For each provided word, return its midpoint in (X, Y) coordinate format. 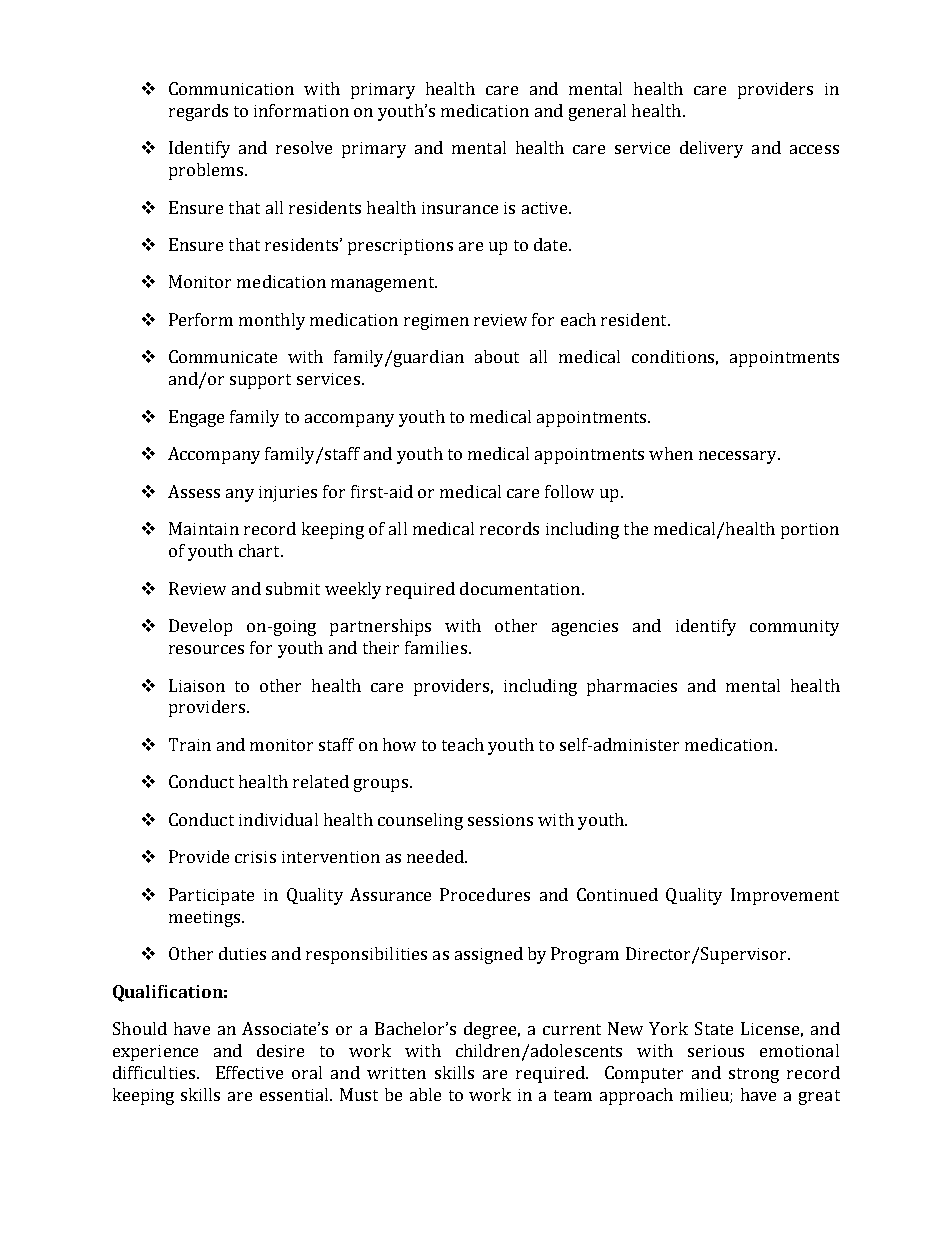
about (497, 356)
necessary (739, 457)
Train (190, 744)
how (399, 744)
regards (198, 112)
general (597, 112)
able (425, 1094)
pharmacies (632, 687)
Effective (249, 1072)
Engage (196, 418)
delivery (711, 149)
